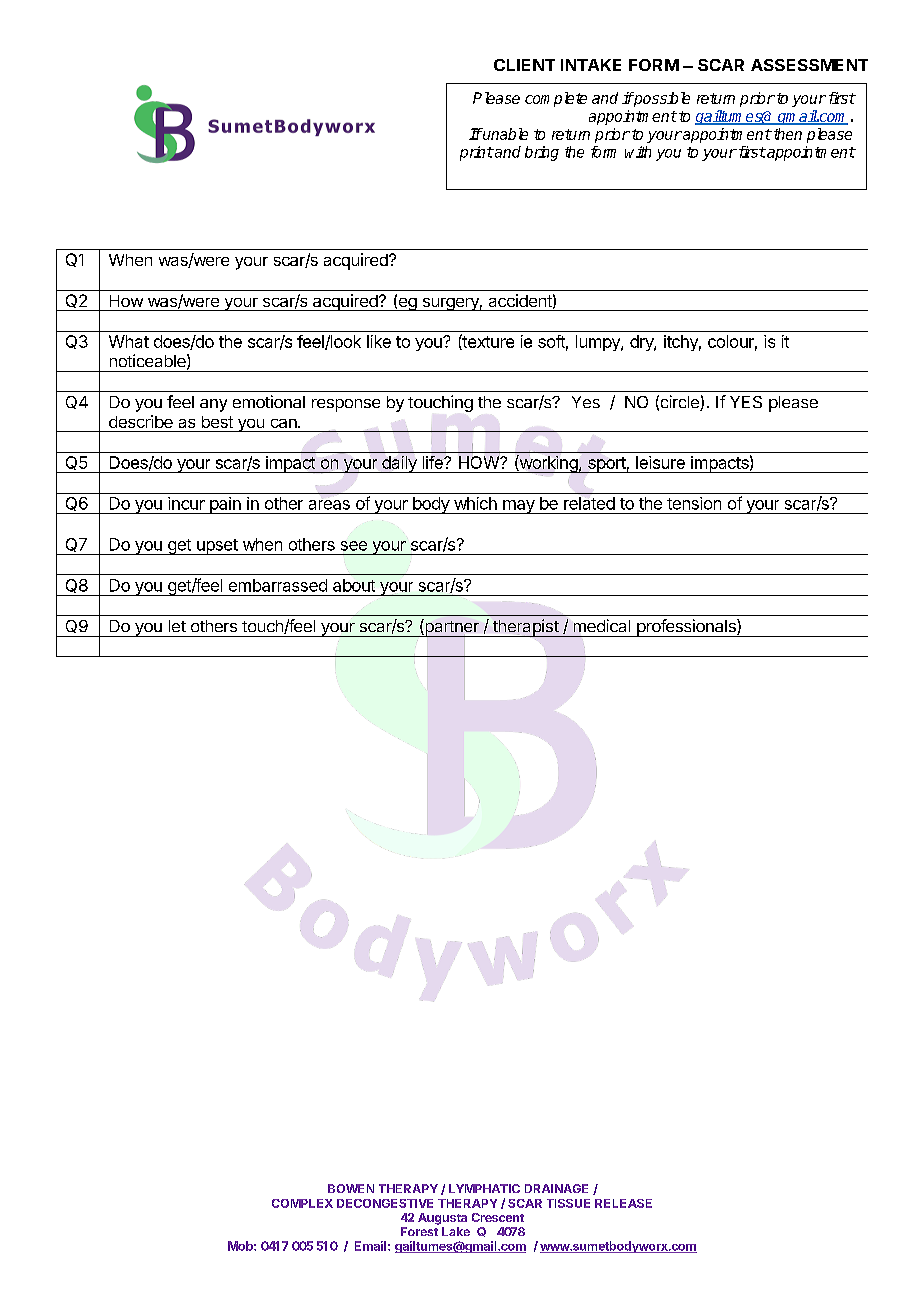 This image has height=1308, width=924. I want to click on professionals, so click(686, 628).
